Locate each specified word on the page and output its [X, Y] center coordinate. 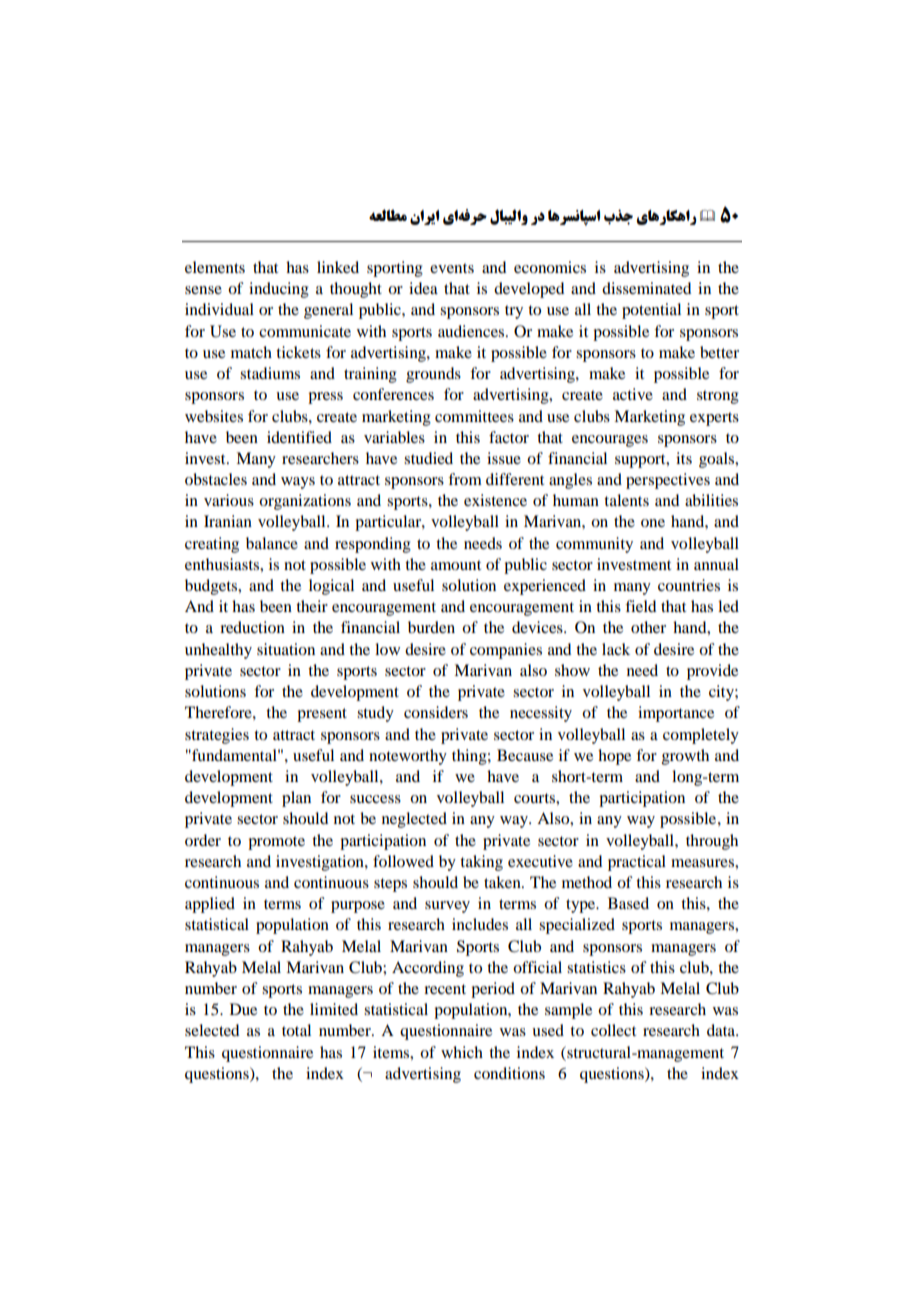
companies [506, 651]
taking [481, 863]
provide [712, 672]
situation [286, 649]
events [452, 268]
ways [298, 483]
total [296, 1030]
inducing [279, 290]
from [465, 479]
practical [637, 863]
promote [276, 843]
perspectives [668, 481]
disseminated [646, 288]
